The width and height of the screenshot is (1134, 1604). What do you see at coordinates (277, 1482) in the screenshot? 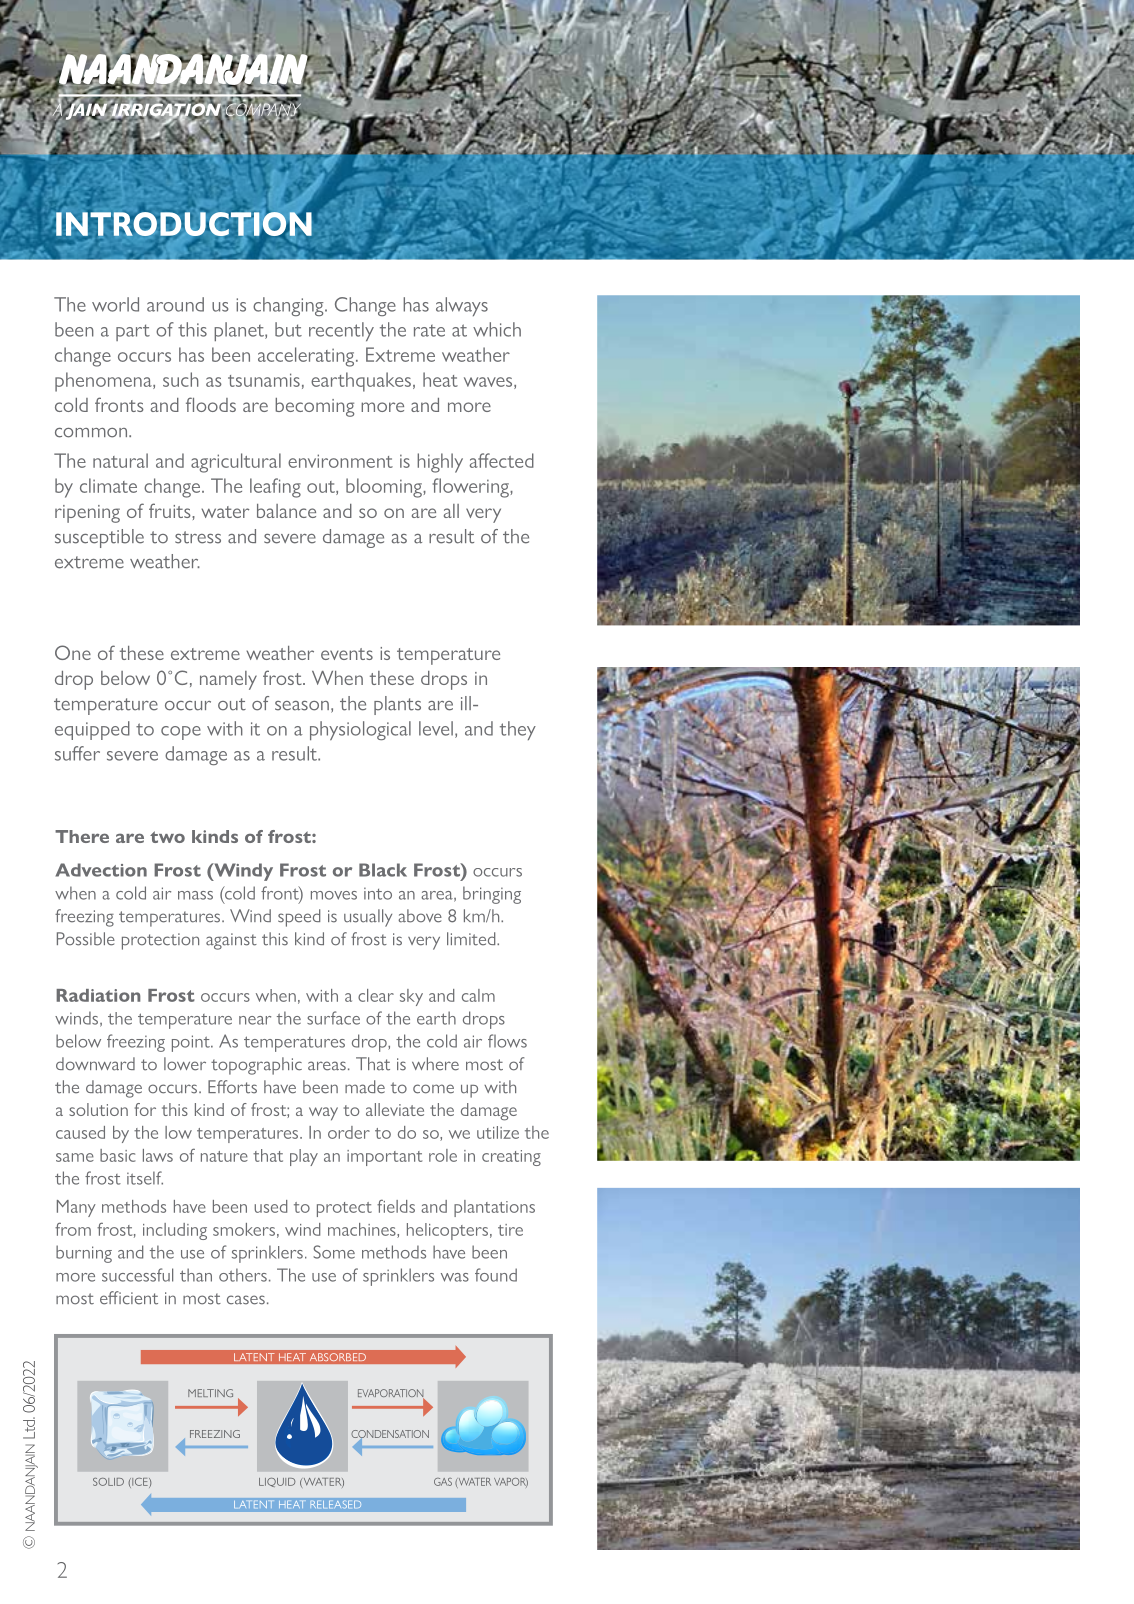
I see `LIQUID` at bounding box center [277, 1482].
